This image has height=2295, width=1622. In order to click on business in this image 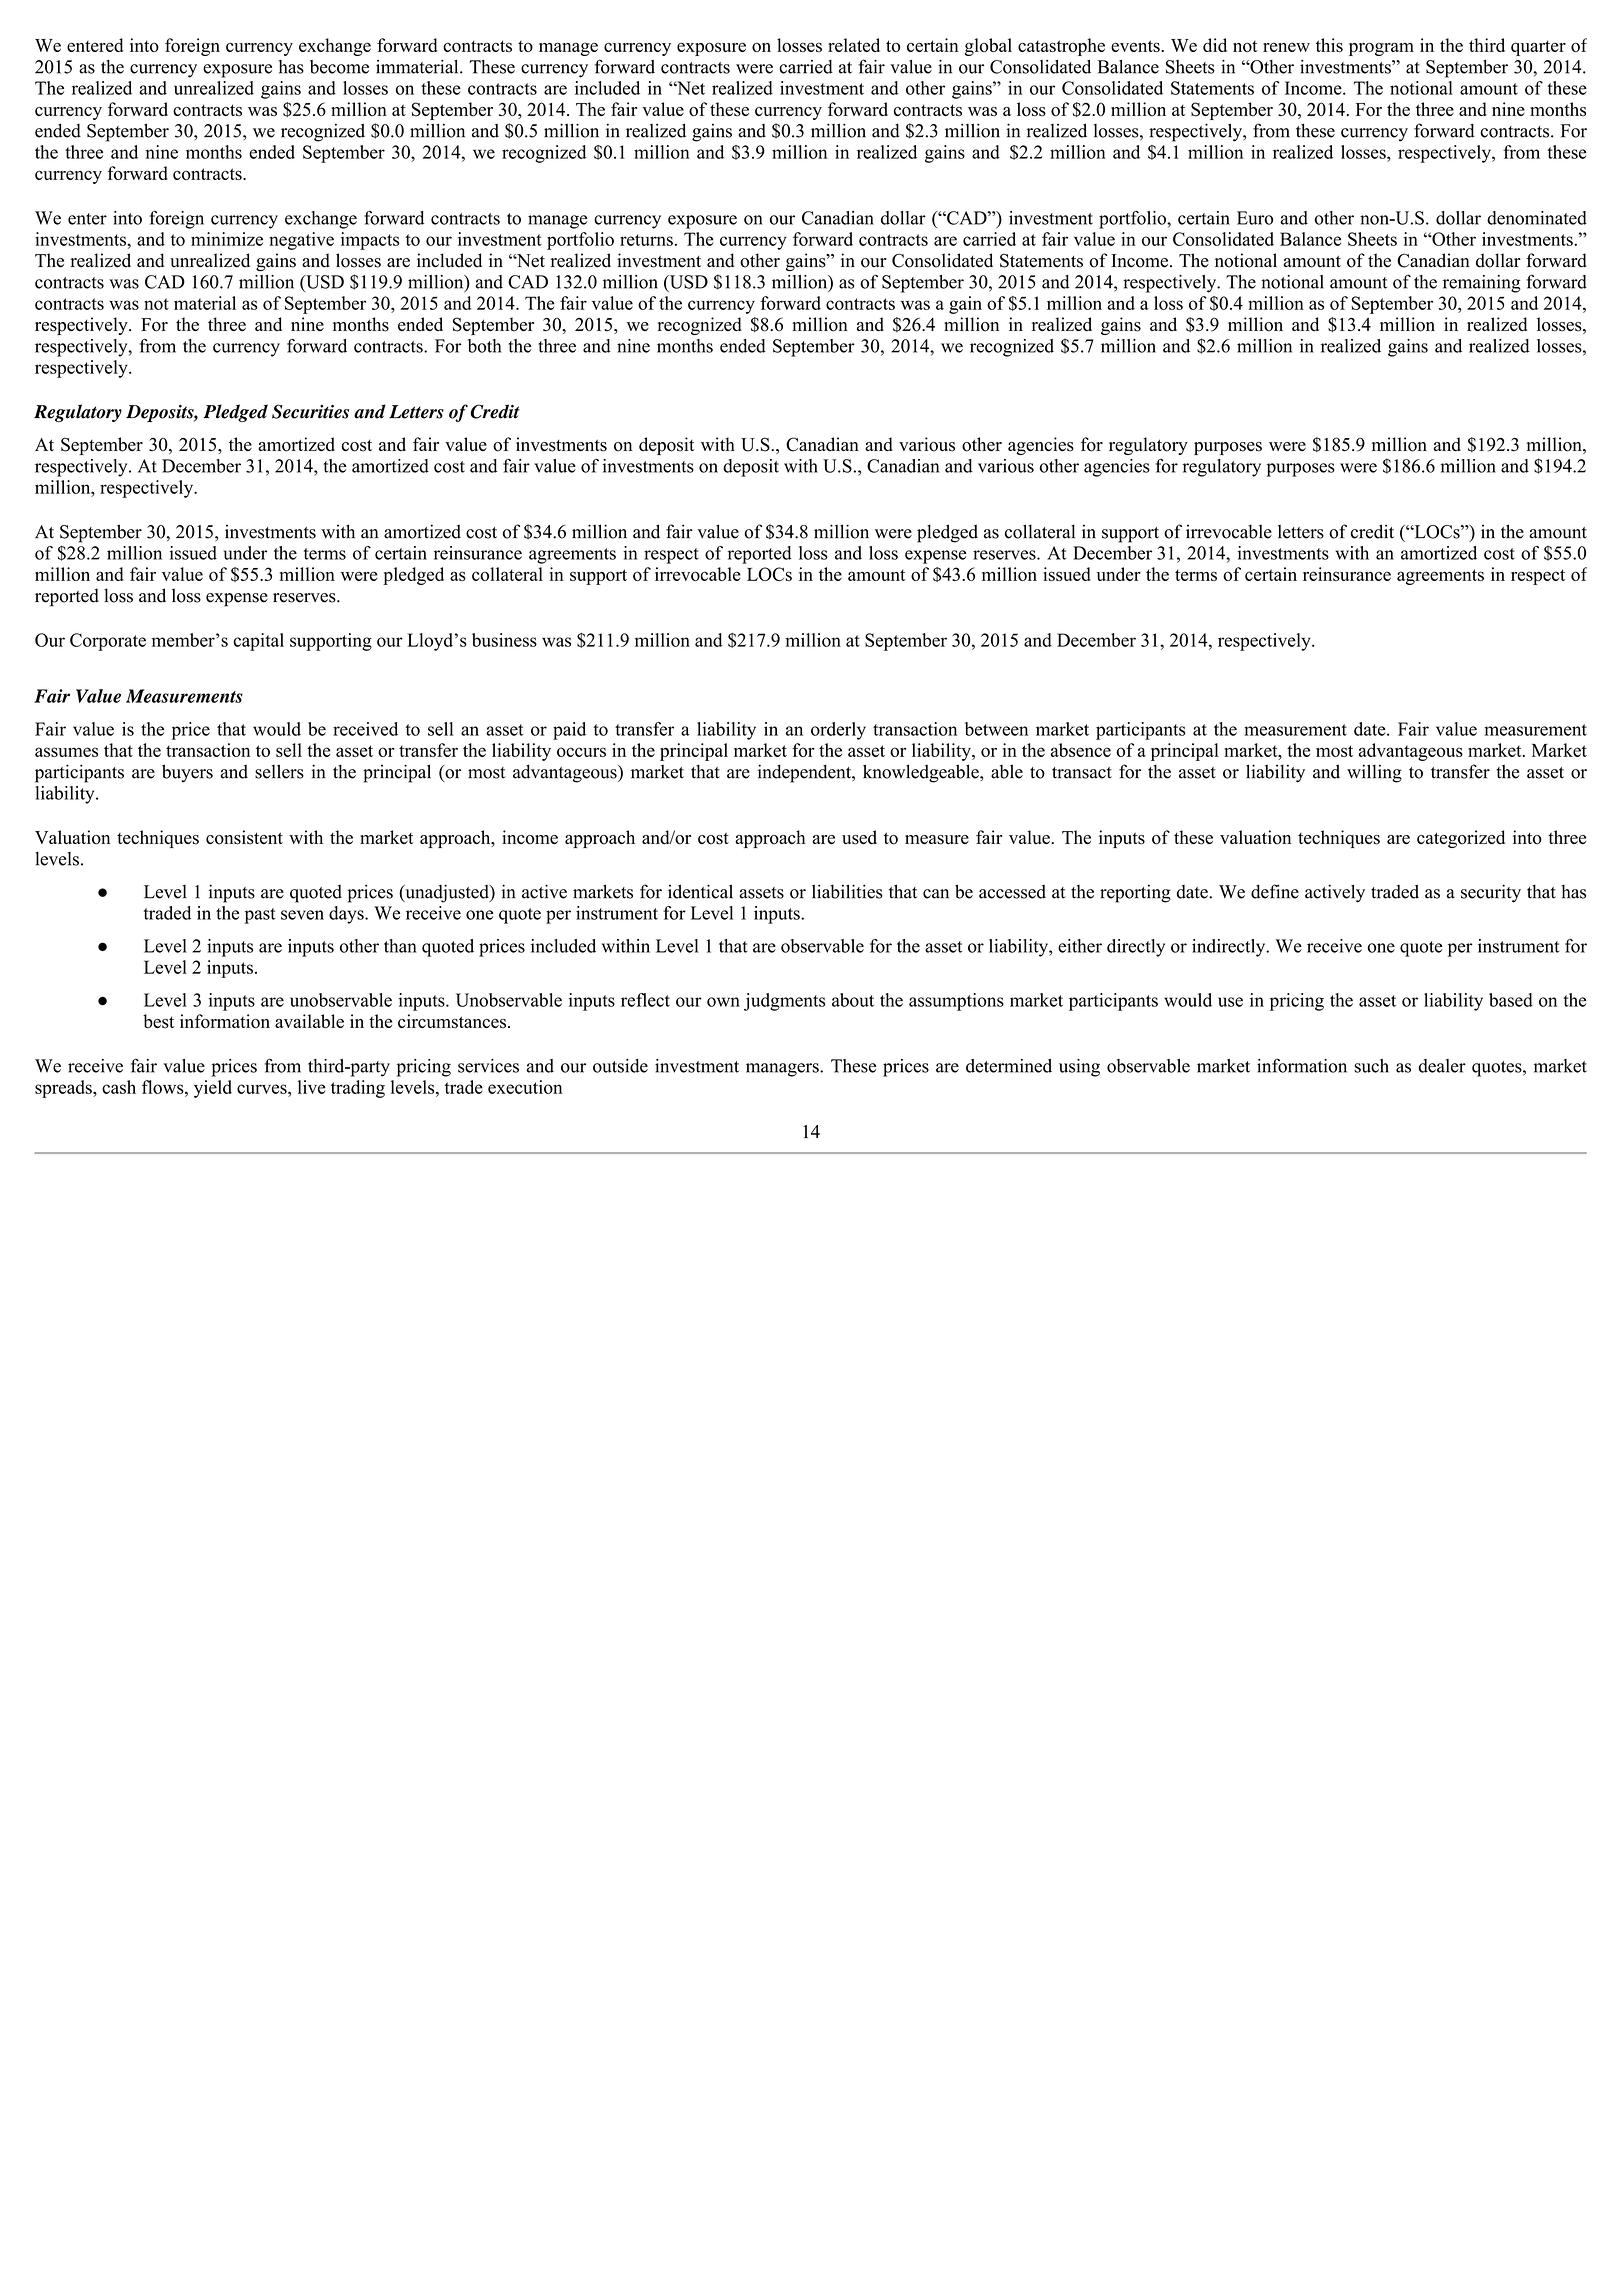, I will do `click(504, 640)`.
